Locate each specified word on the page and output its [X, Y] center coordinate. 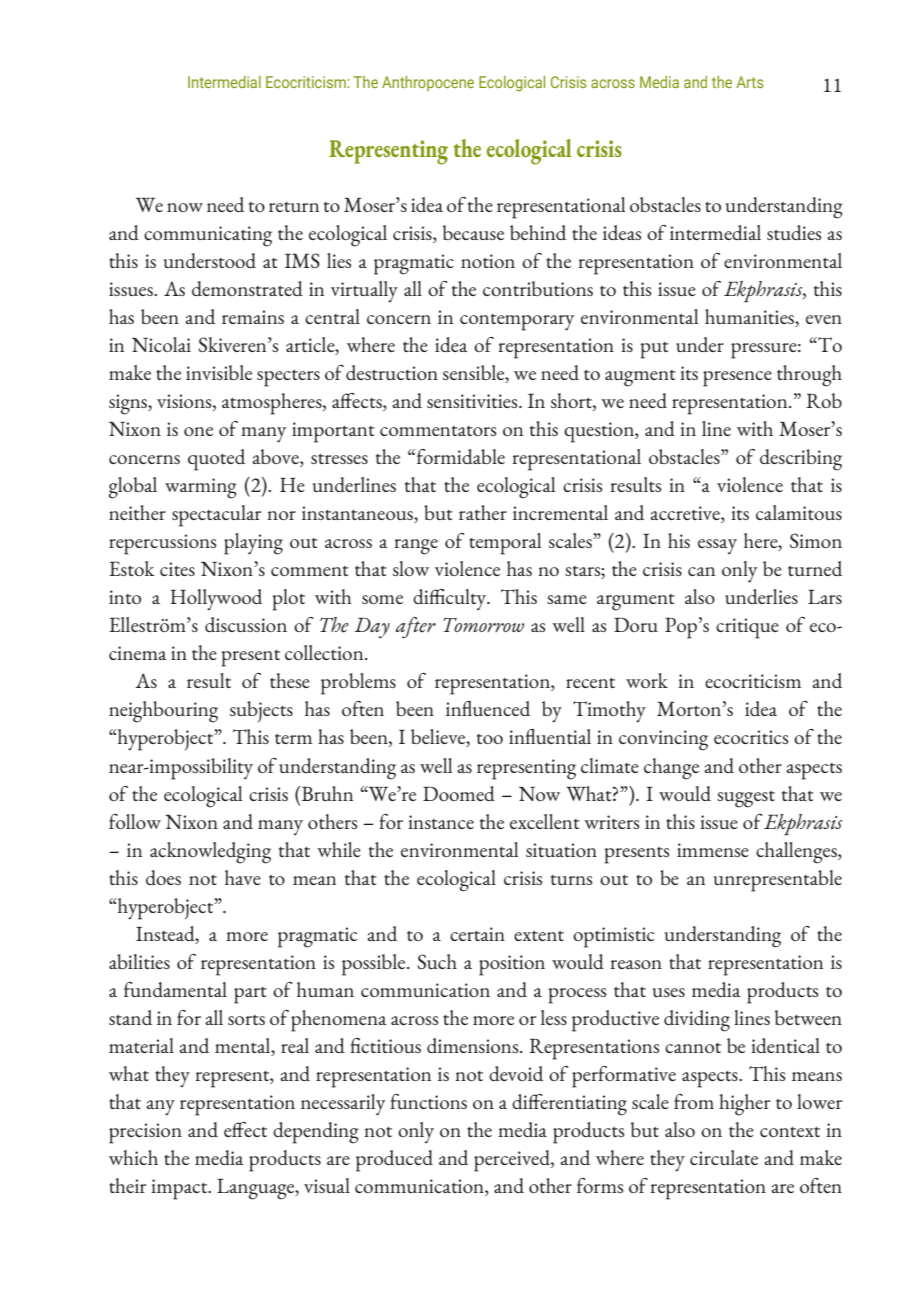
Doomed [459, 793]
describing [801, 460]
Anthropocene [428, 83]
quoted [216, 460]
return [294, 207]
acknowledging [210, 853]
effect [245, 1129]
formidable [459, 456]
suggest [746, 799]
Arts [750, 82]
